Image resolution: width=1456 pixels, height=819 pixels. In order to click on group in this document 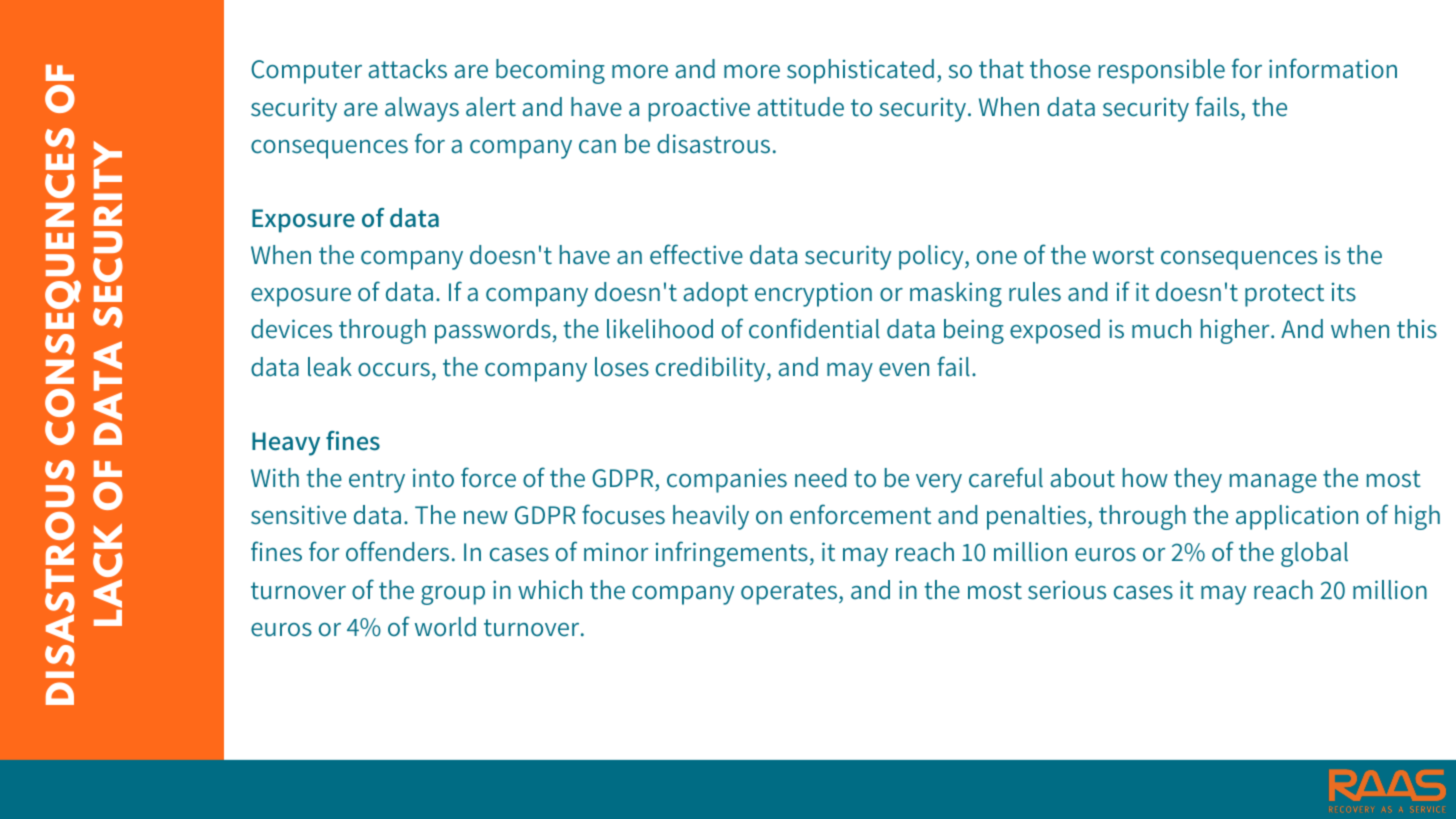, I will do `click(453, 595)`.
